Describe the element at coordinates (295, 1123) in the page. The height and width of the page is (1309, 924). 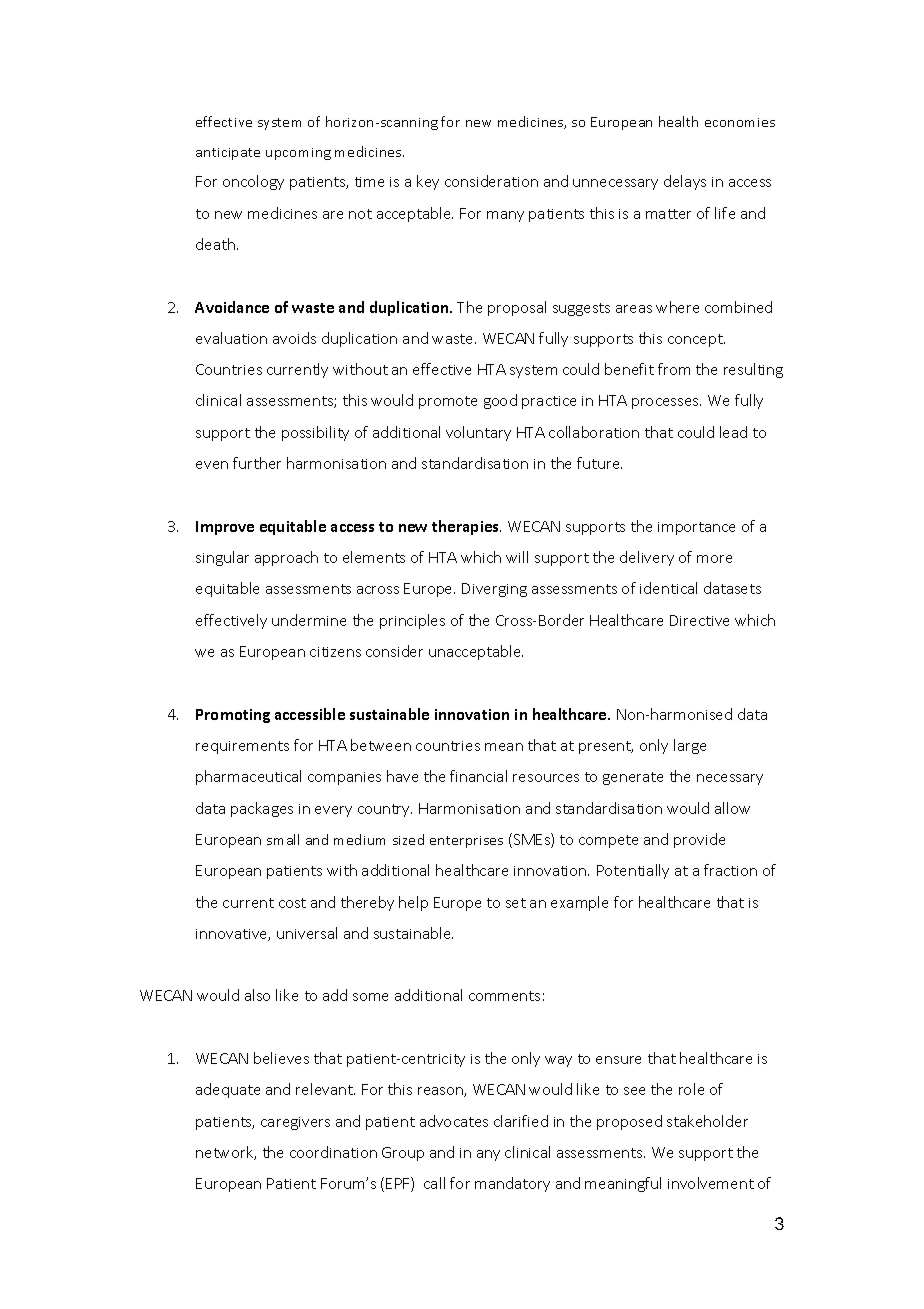
I see `caregivers` at that location.
